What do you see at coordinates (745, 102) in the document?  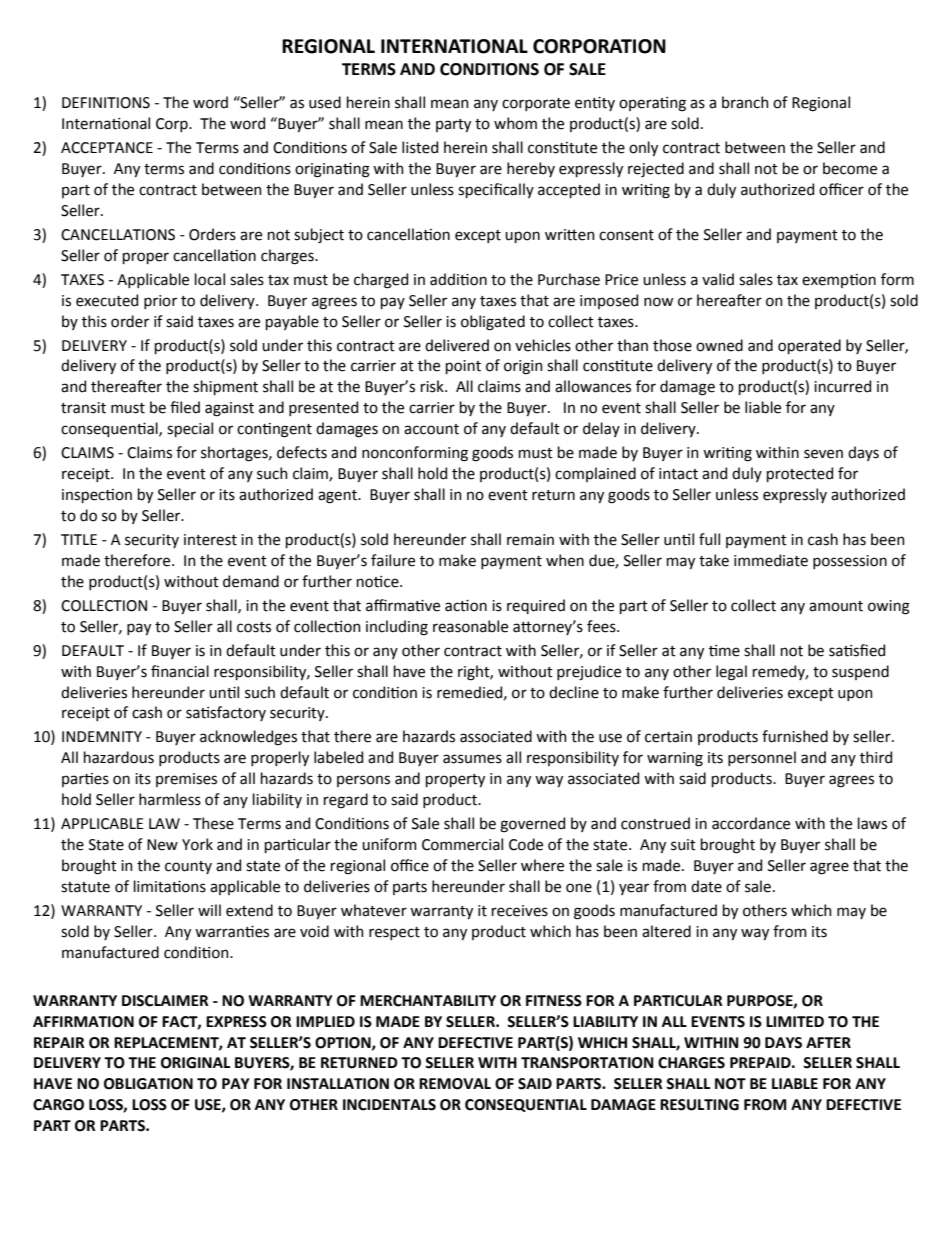 I see `branch` at bounding box center [745, 102].
